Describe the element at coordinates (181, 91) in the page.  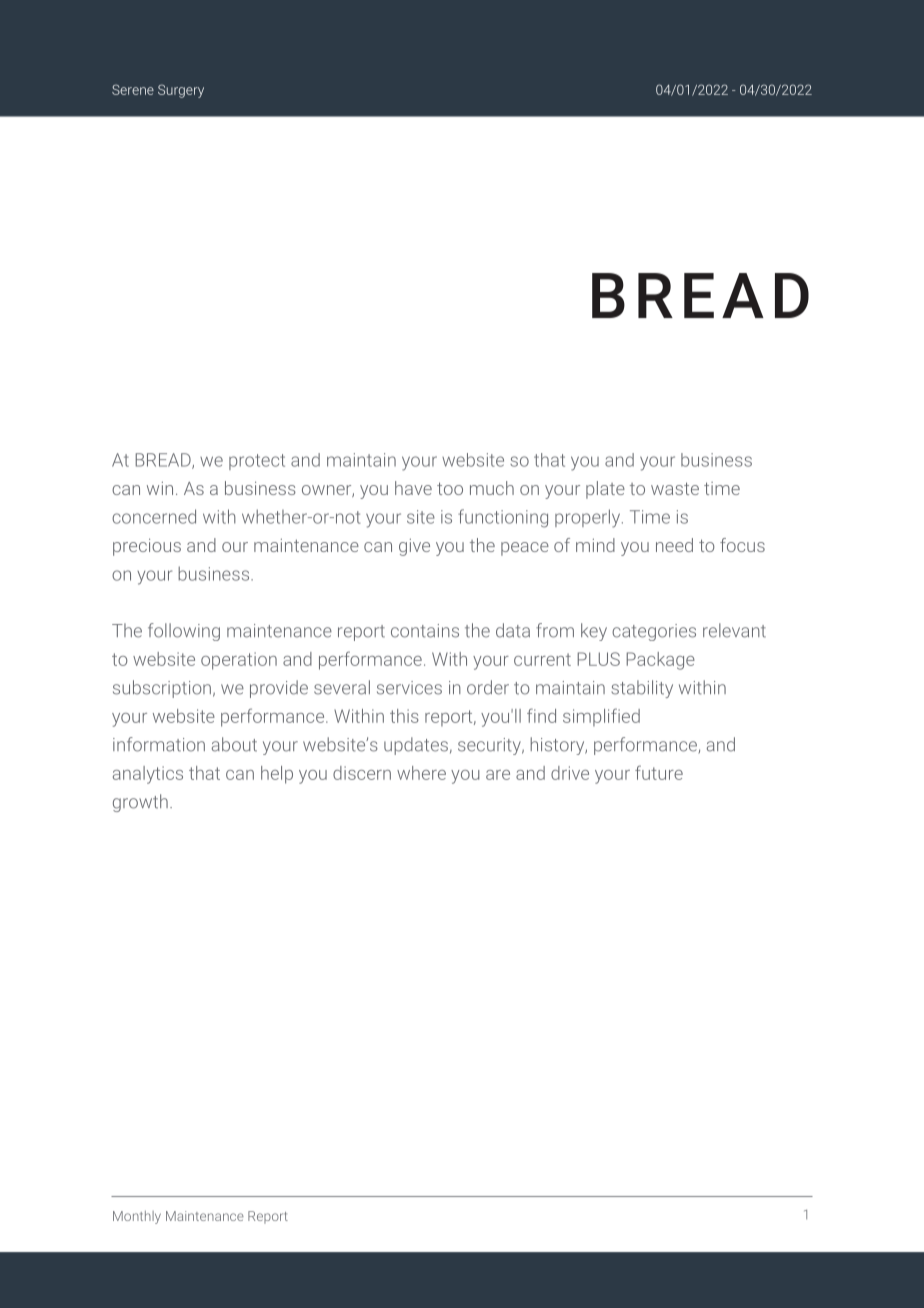
I see `Surgery` at that location.
